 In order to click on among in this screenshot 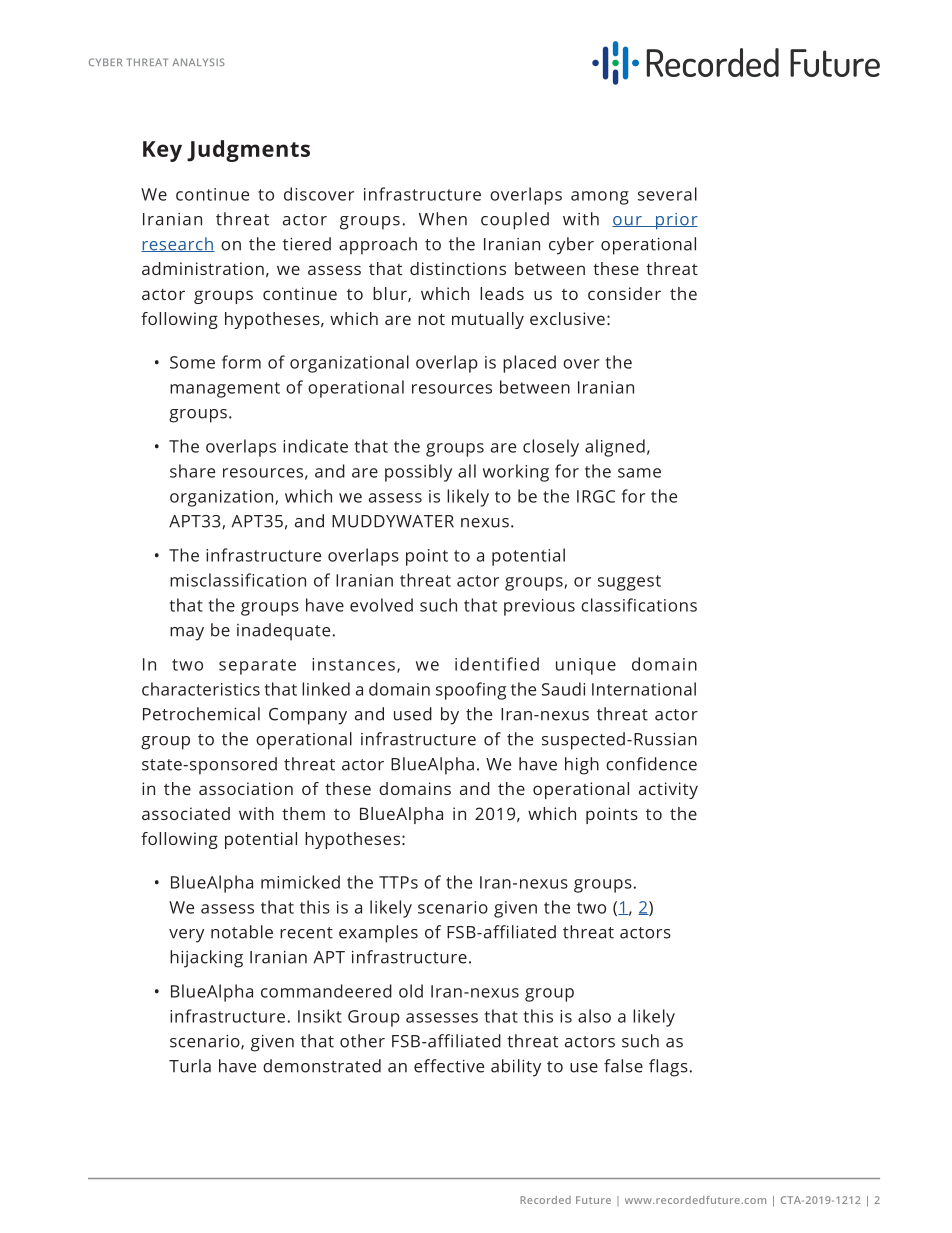, I will do `click(600, 198)`.
